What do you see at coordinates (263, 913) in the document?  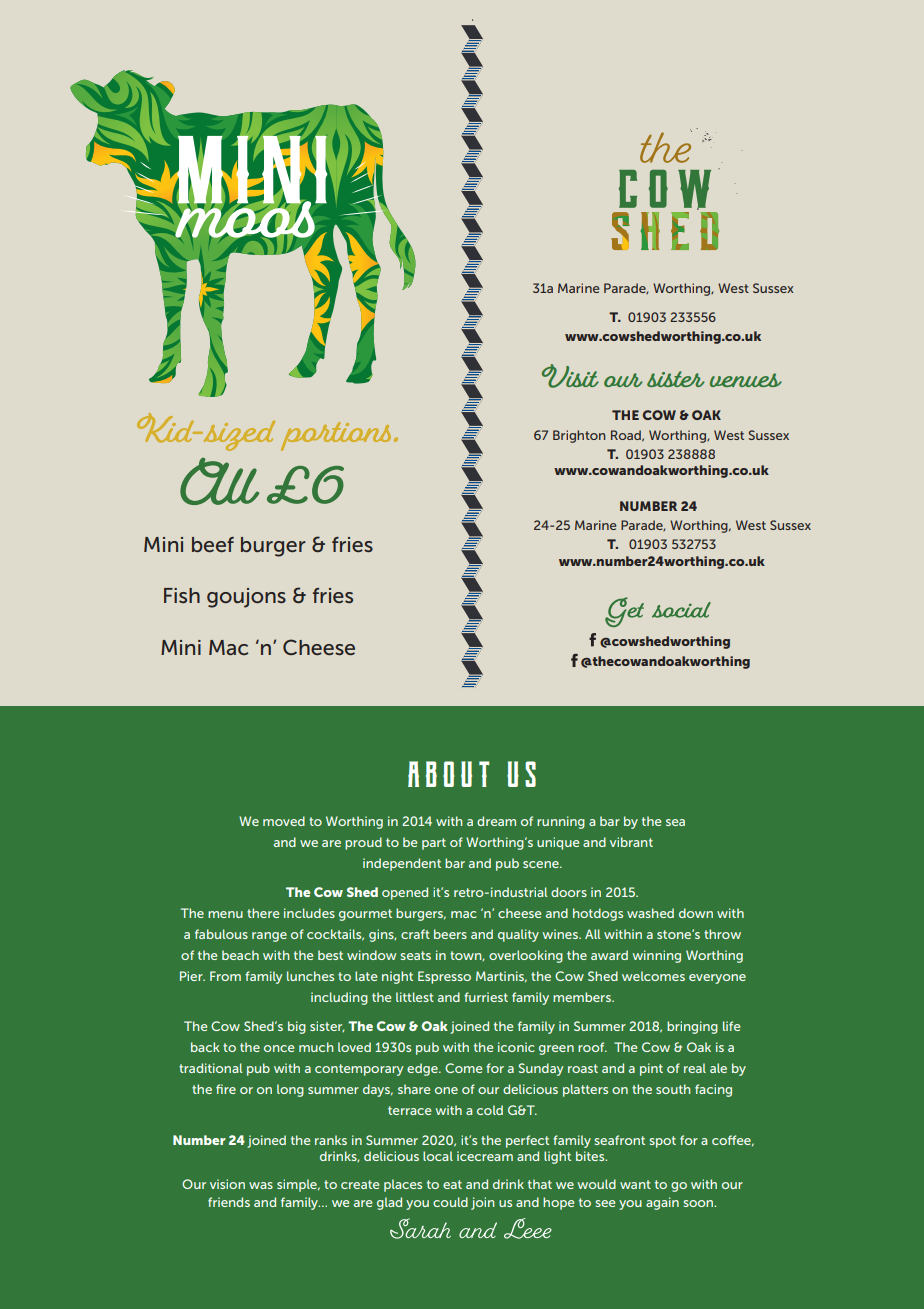 I see `there` at bounding box center [263, 913].
